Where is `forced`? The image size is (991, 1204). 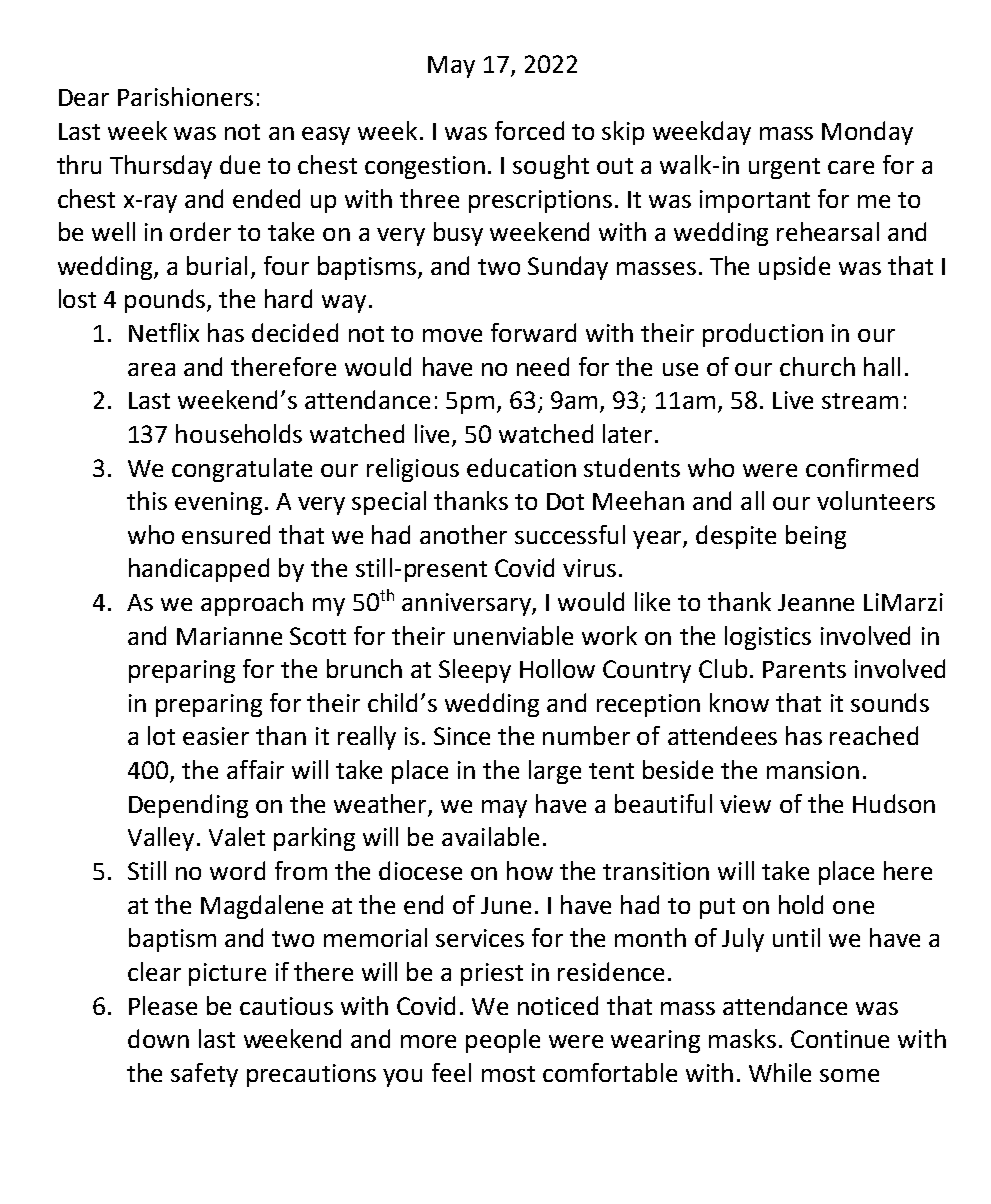 forced is located at coordinates (529, 130).
